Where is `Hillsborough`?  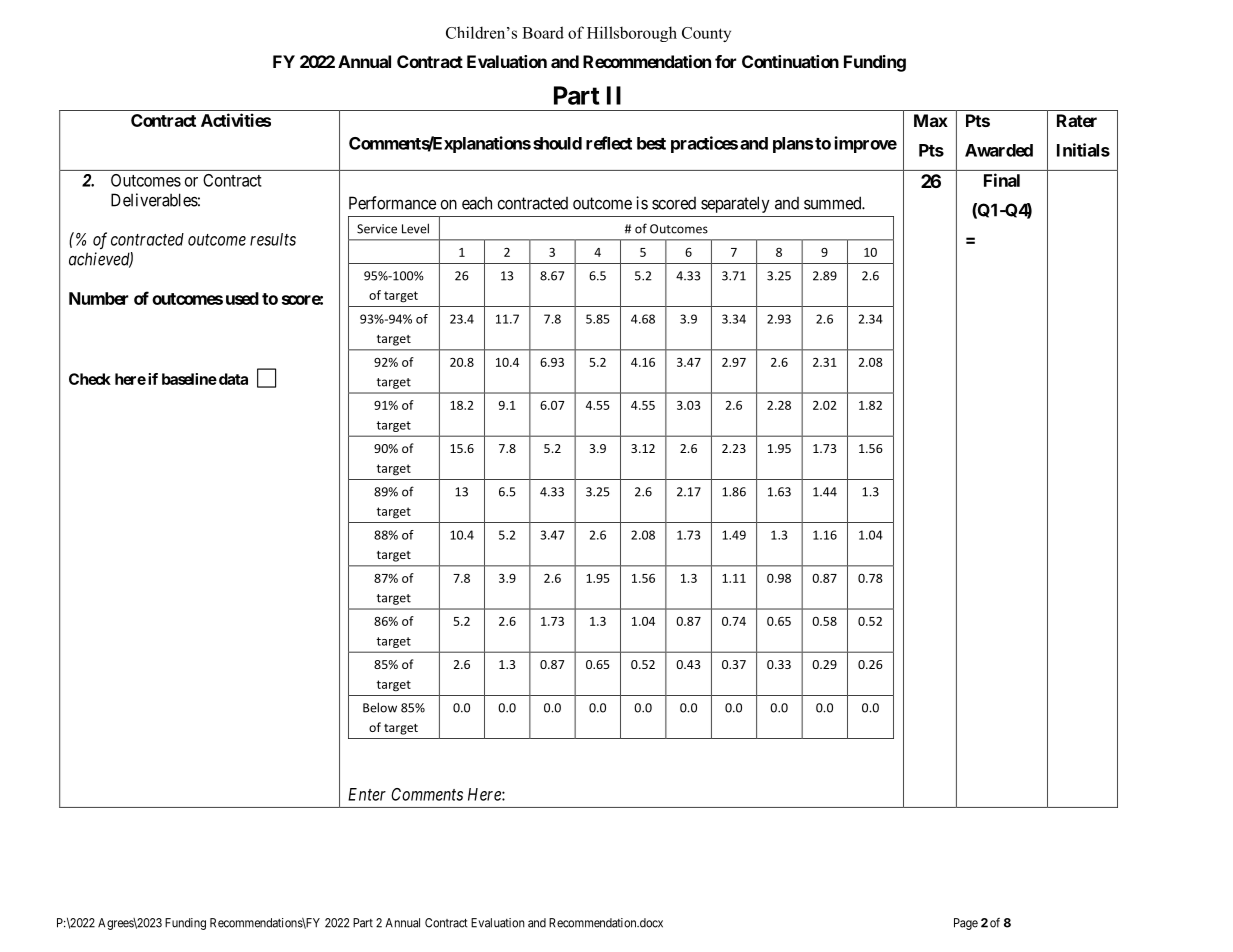
Hillsborough is located at coordinates (632, 34).
